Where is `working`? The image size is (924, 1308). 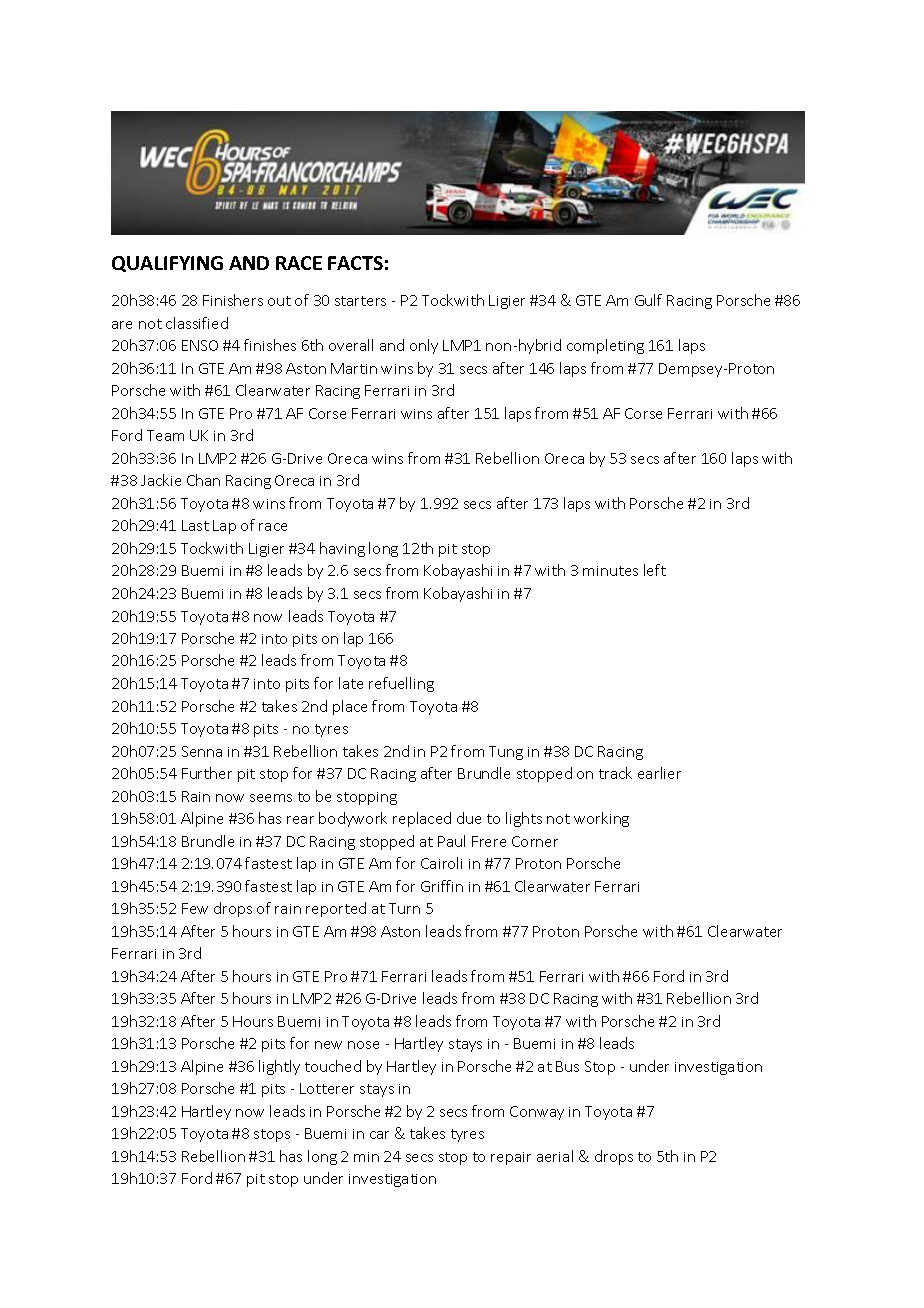
working is located at coordinates (601, 819).
